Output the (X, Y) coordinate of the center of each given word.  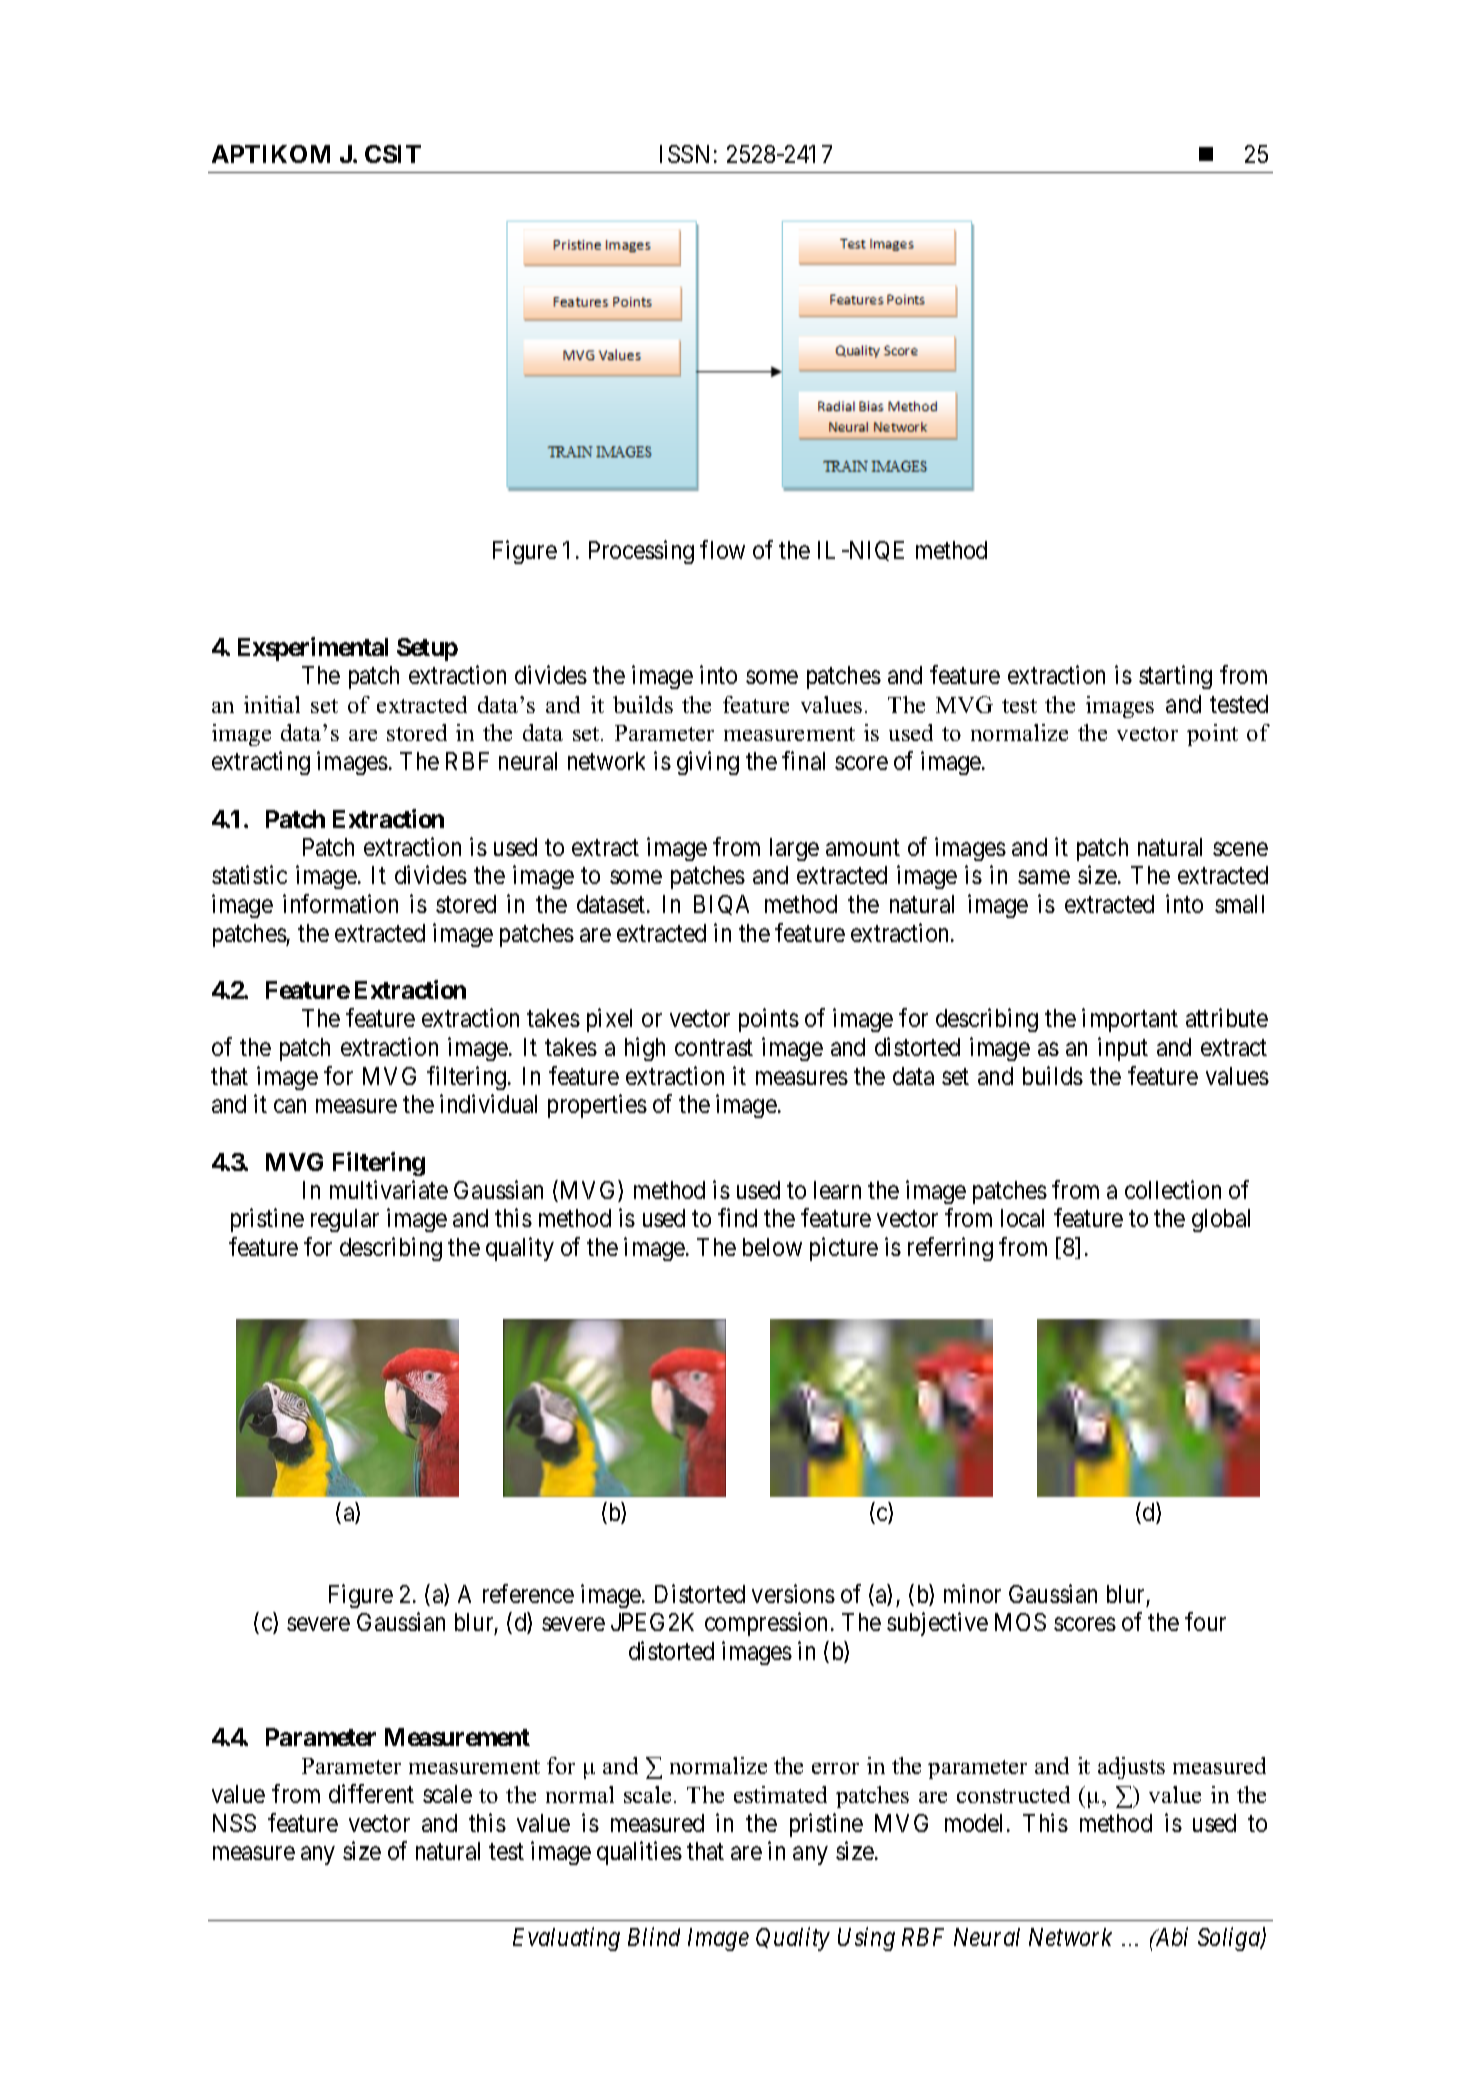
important (1130, 1020)
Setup (427, 649)
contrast (714, 1048)
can (290, 1106)
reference (528, 1593)
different (371, 1793)
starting (1175, 677)
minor (972, 1593)
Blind (654, 1936)
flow (722, 549)
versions (793, 1593)
